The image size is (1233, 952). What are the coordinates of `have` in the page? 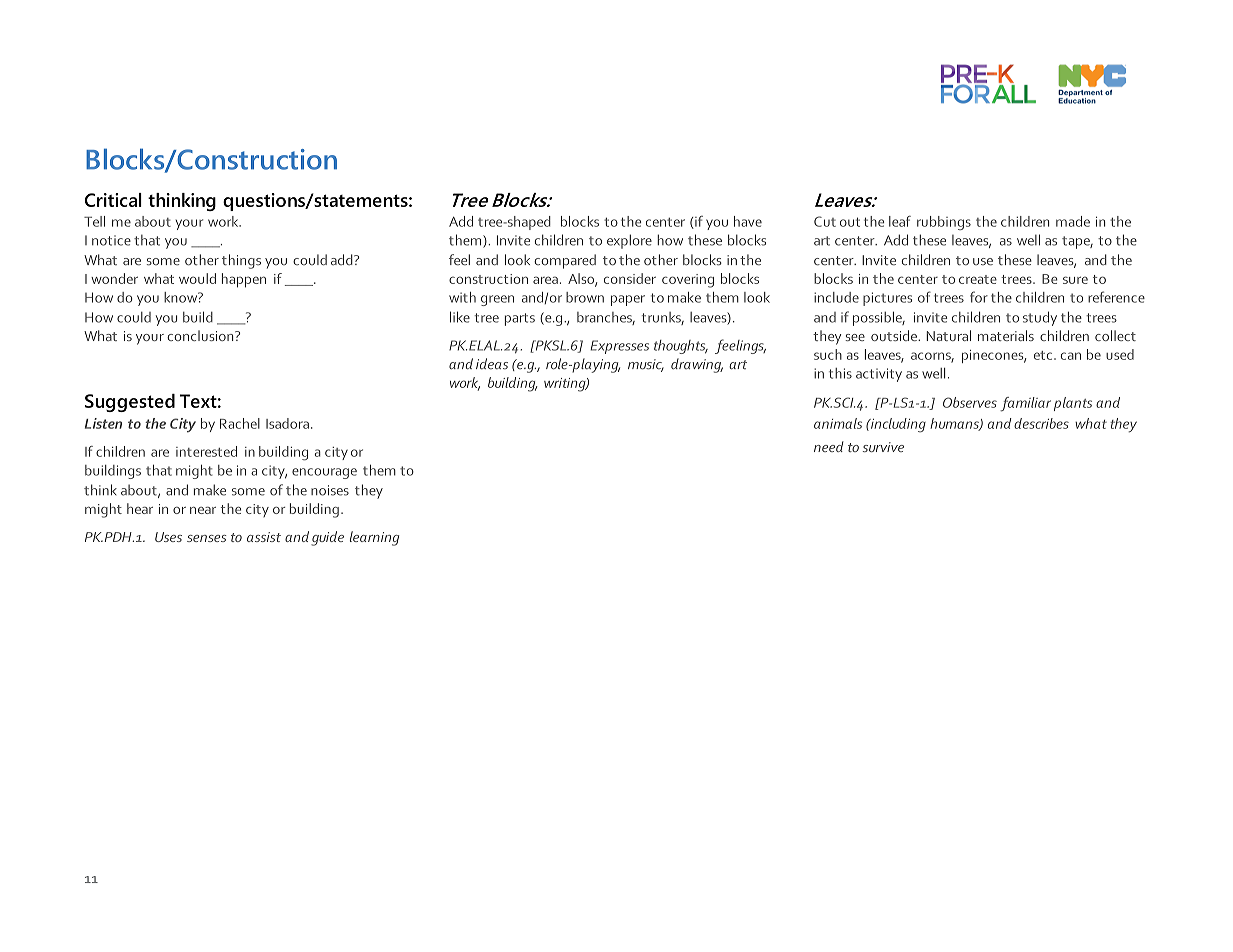 It's located at (748, 221).
